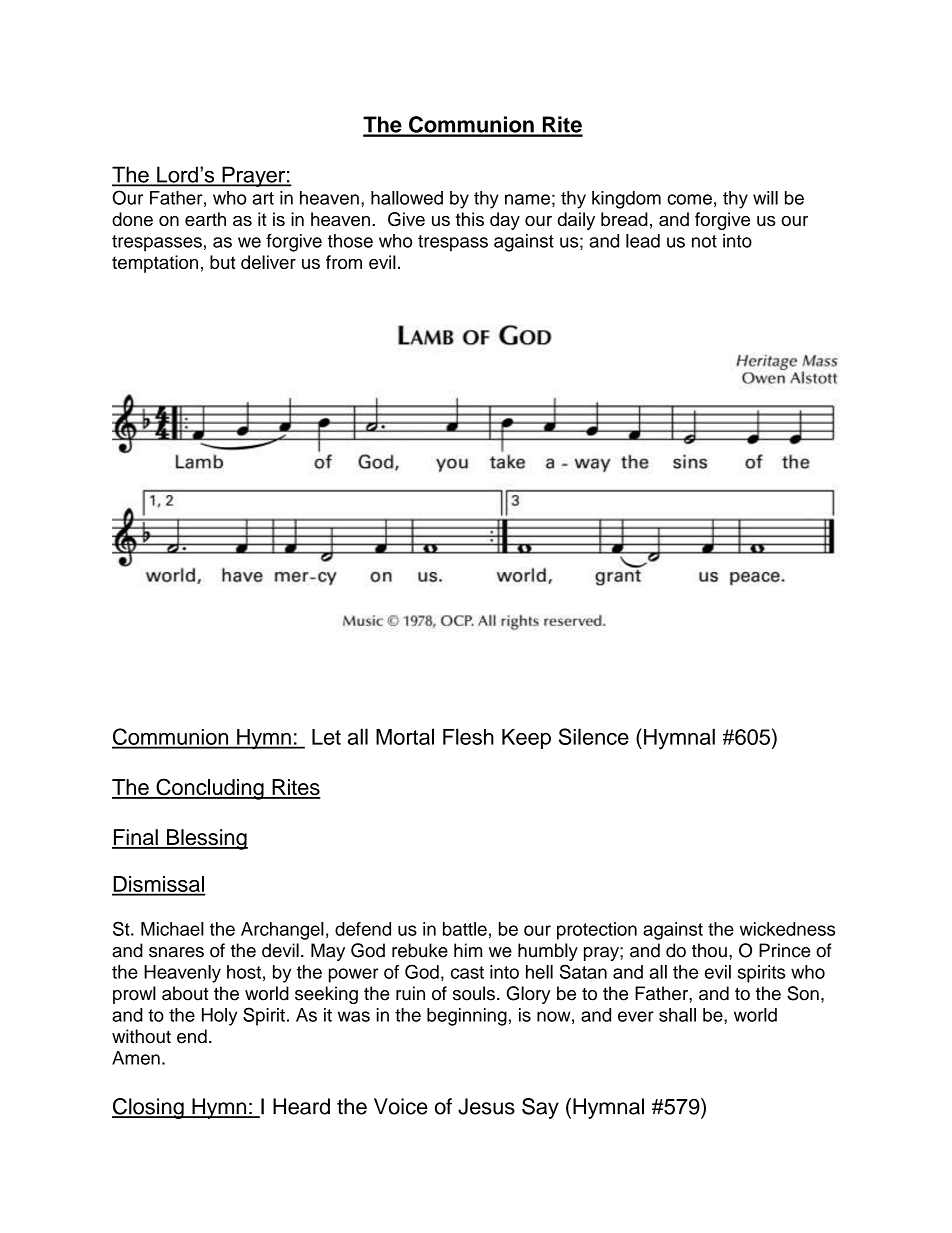 The image size is (952, 1233). I want to click on Let, so click(326, 737).
